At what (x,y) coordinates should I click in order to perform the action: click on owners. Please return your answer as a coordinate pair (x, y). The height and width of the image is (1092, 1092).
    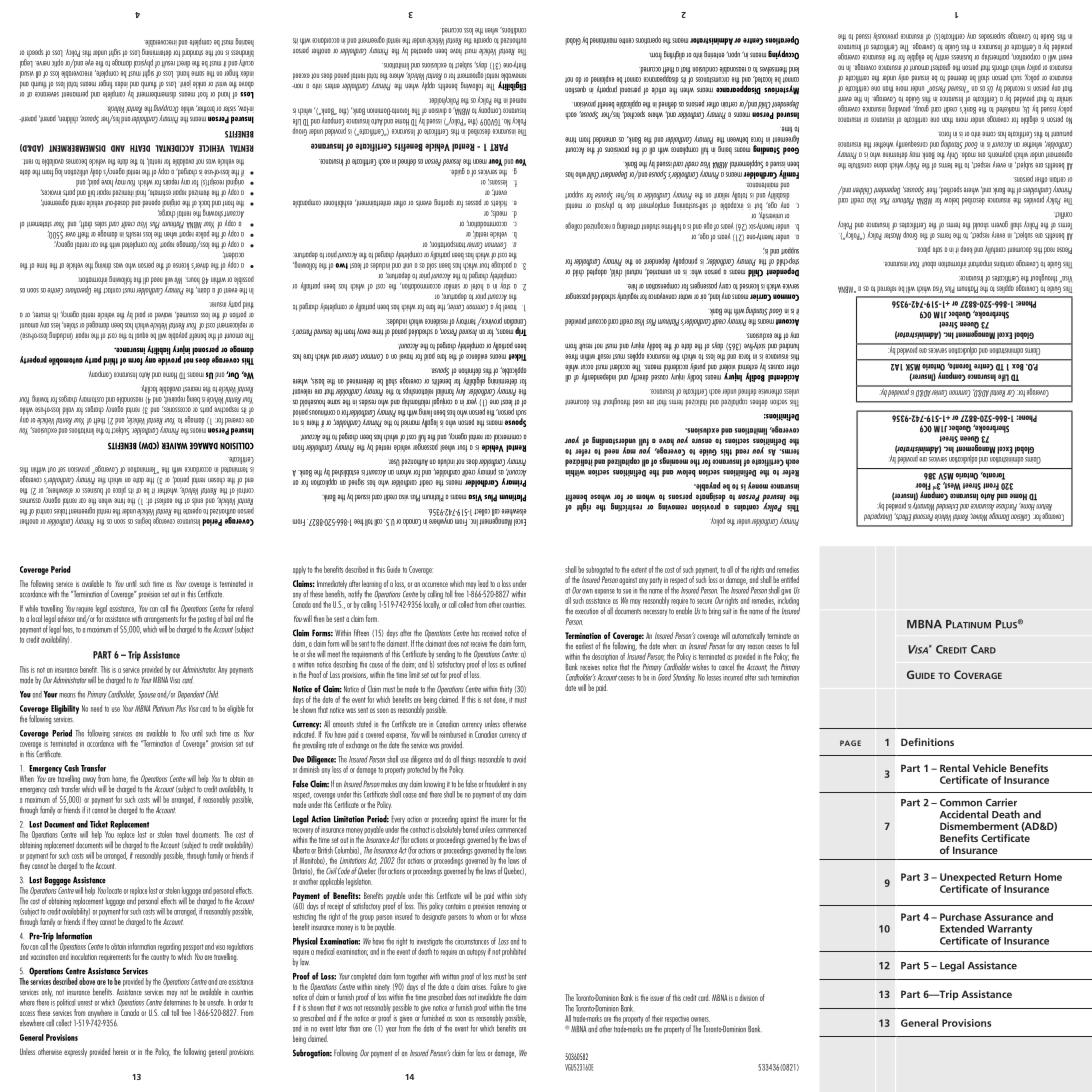
    Looking at the image, I should click on (700, 1019).
